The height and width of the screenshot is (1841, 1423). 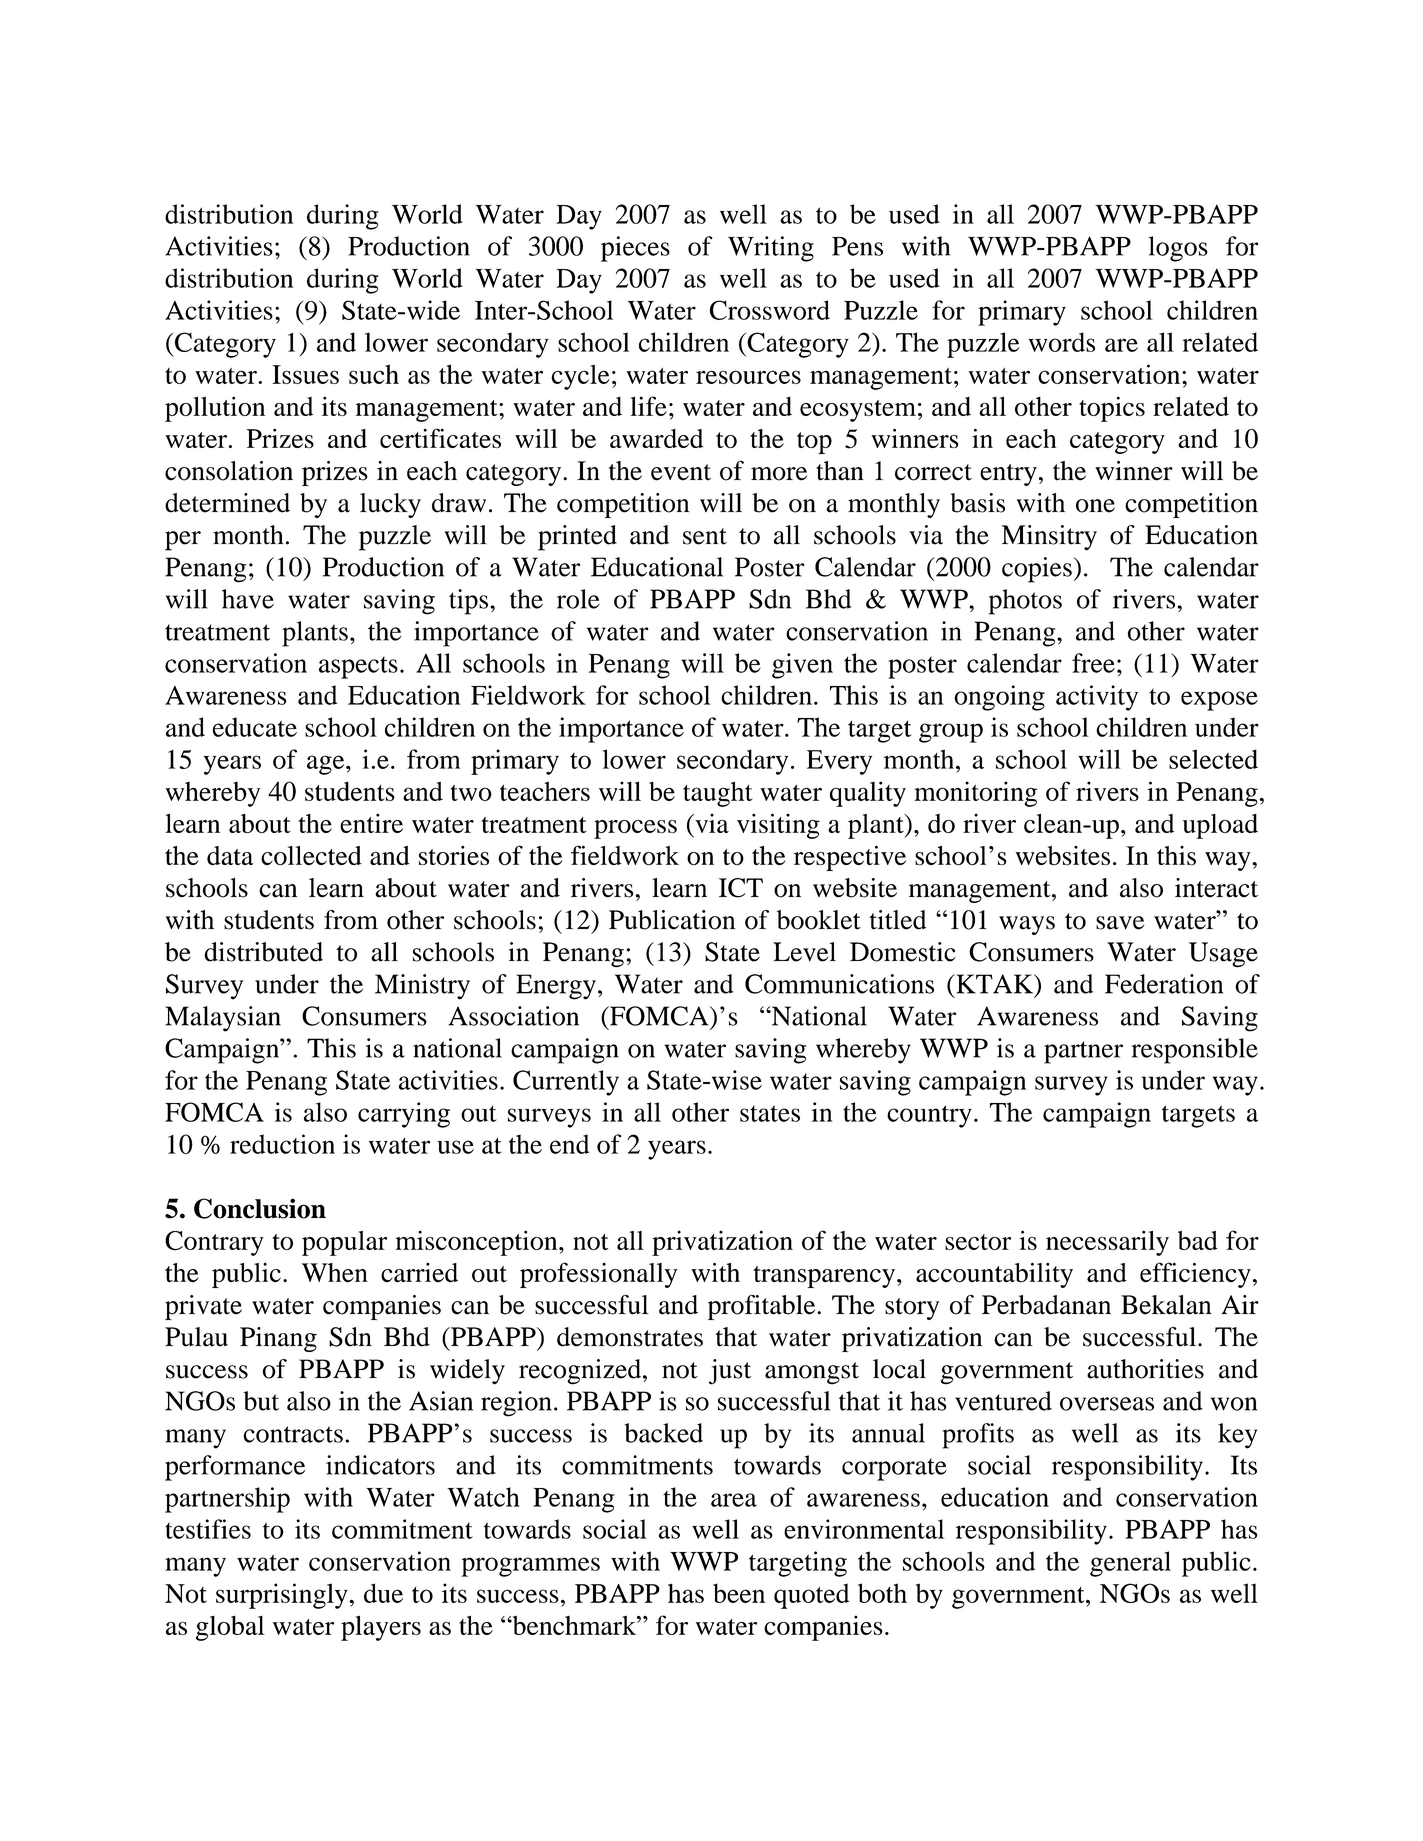 I want to click on surprisingly, so click(x=282, y=1596).
